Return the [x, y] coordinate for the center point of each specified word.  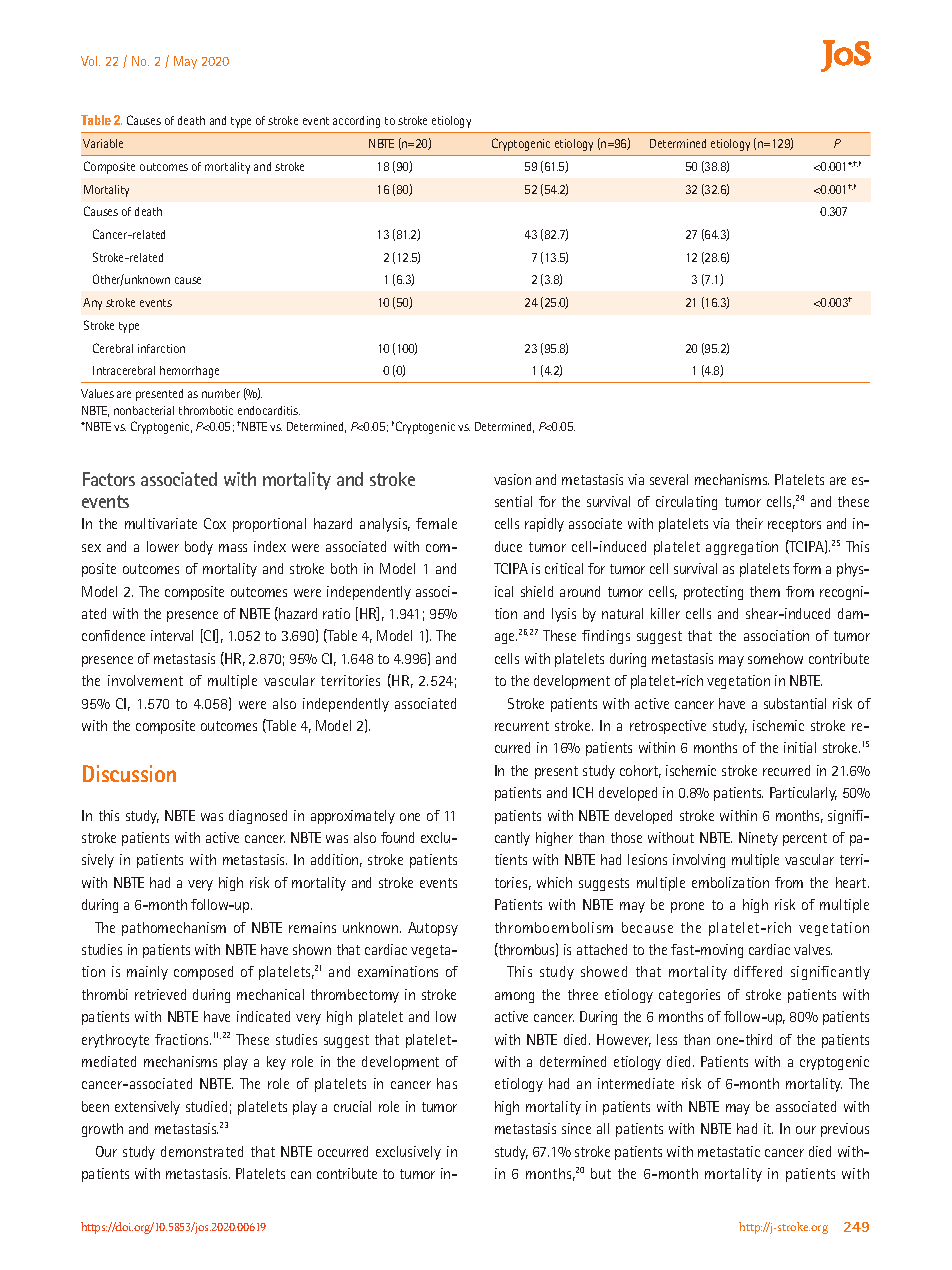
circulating [686, 503]
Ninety [758, 839]
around [580, 591]
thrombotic [206, 410]
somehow [775, 658]
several [669, 479]
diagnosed [258, 817]
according [356, 122]
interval [172, 635]
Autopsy [433, 929]
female [436, 523]
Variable [103, 143]
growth [102, 1130]
